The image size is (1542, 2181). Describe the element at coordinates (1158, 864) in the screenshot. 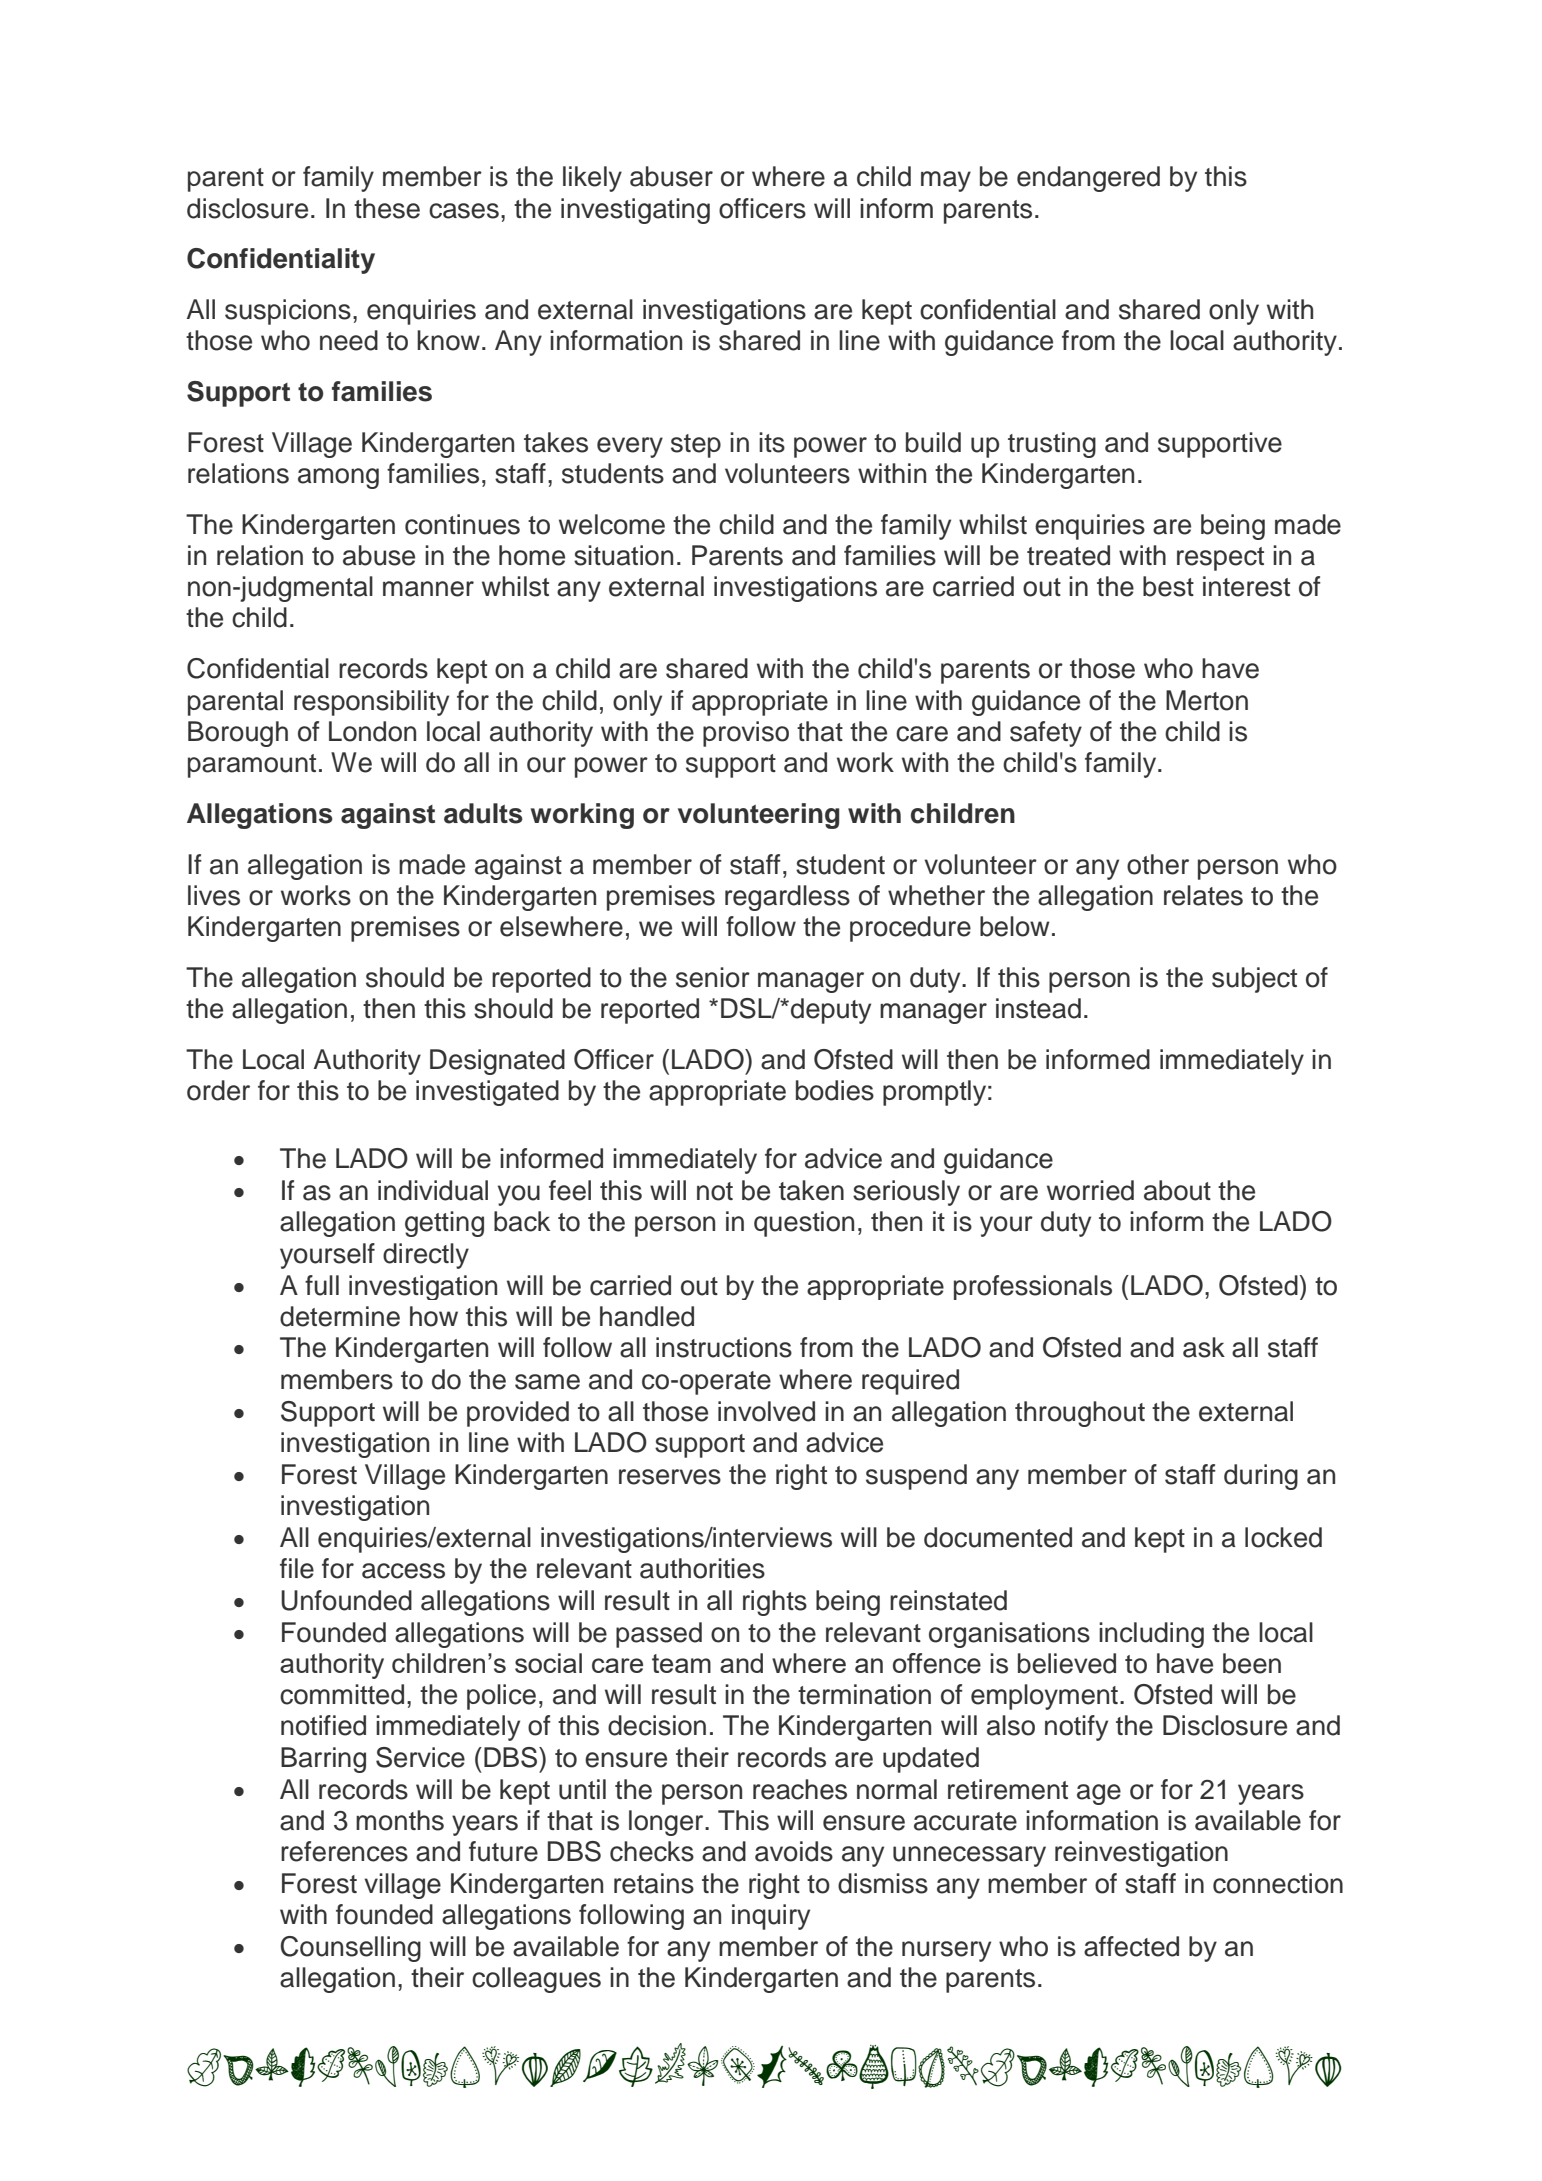

I see `other` at that location.
